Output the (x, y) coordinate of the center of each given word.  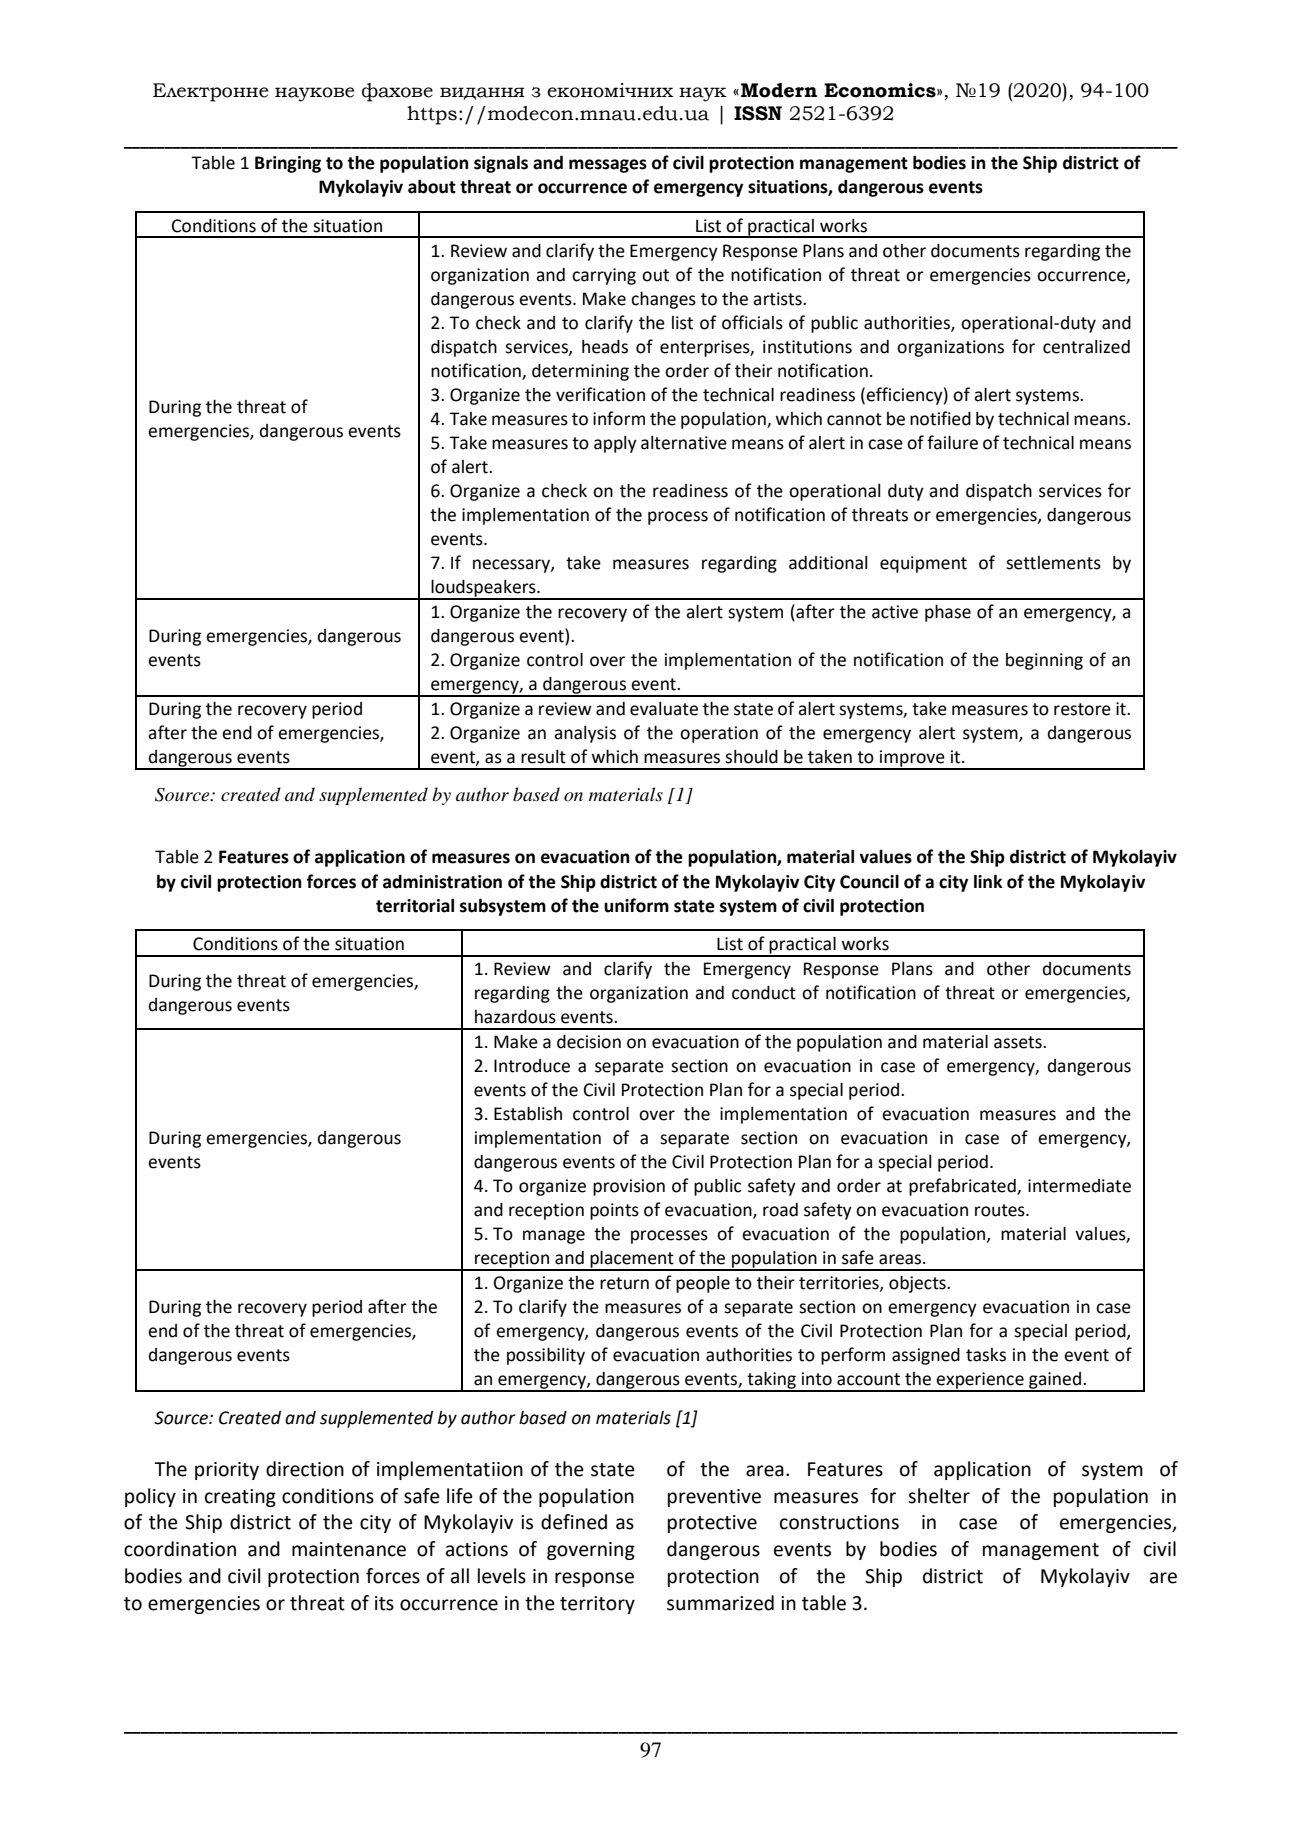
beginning (1044, 661)
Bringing (288, 164)
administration (442, 881)
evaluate (664, 709)
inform (619, 418)
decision (589, 1041)
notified (940, 418)
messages (608, 166)
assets (1019, 1042)
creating (240, 1498)
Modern (779, 90)
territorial (415, 905)
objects (918, 1284)
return (624, 1283)
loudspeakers (483, 589)
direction (305, 1469)
